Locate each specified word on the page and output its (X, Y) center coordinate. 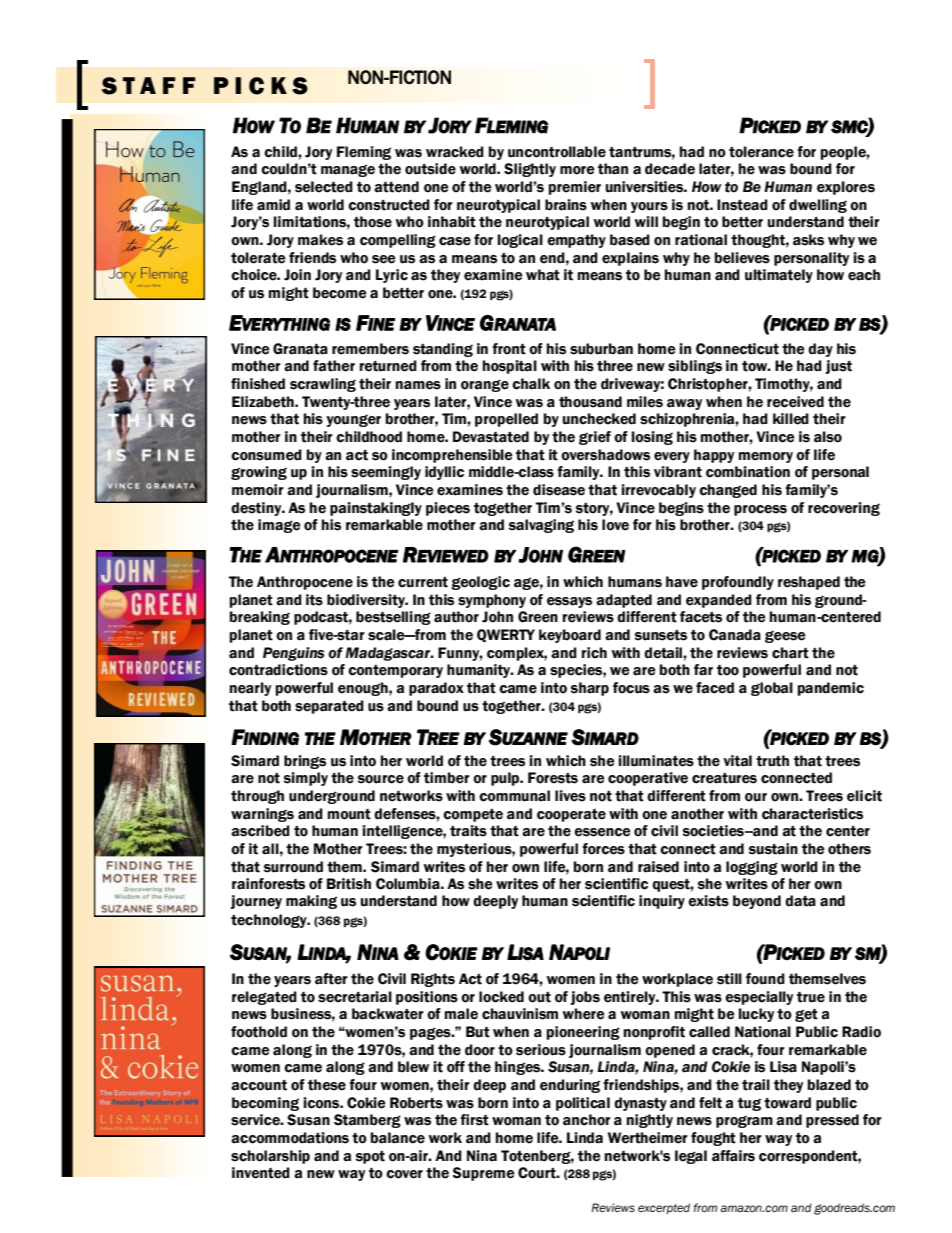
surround (293, 867)
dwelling (818, 206)
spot (370, 1157)
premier (575, 188)
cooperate (571, 815)
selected (324, 187)
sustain (773, 849)
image (279, 526)
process (760, 510)
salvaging (541, 526)
